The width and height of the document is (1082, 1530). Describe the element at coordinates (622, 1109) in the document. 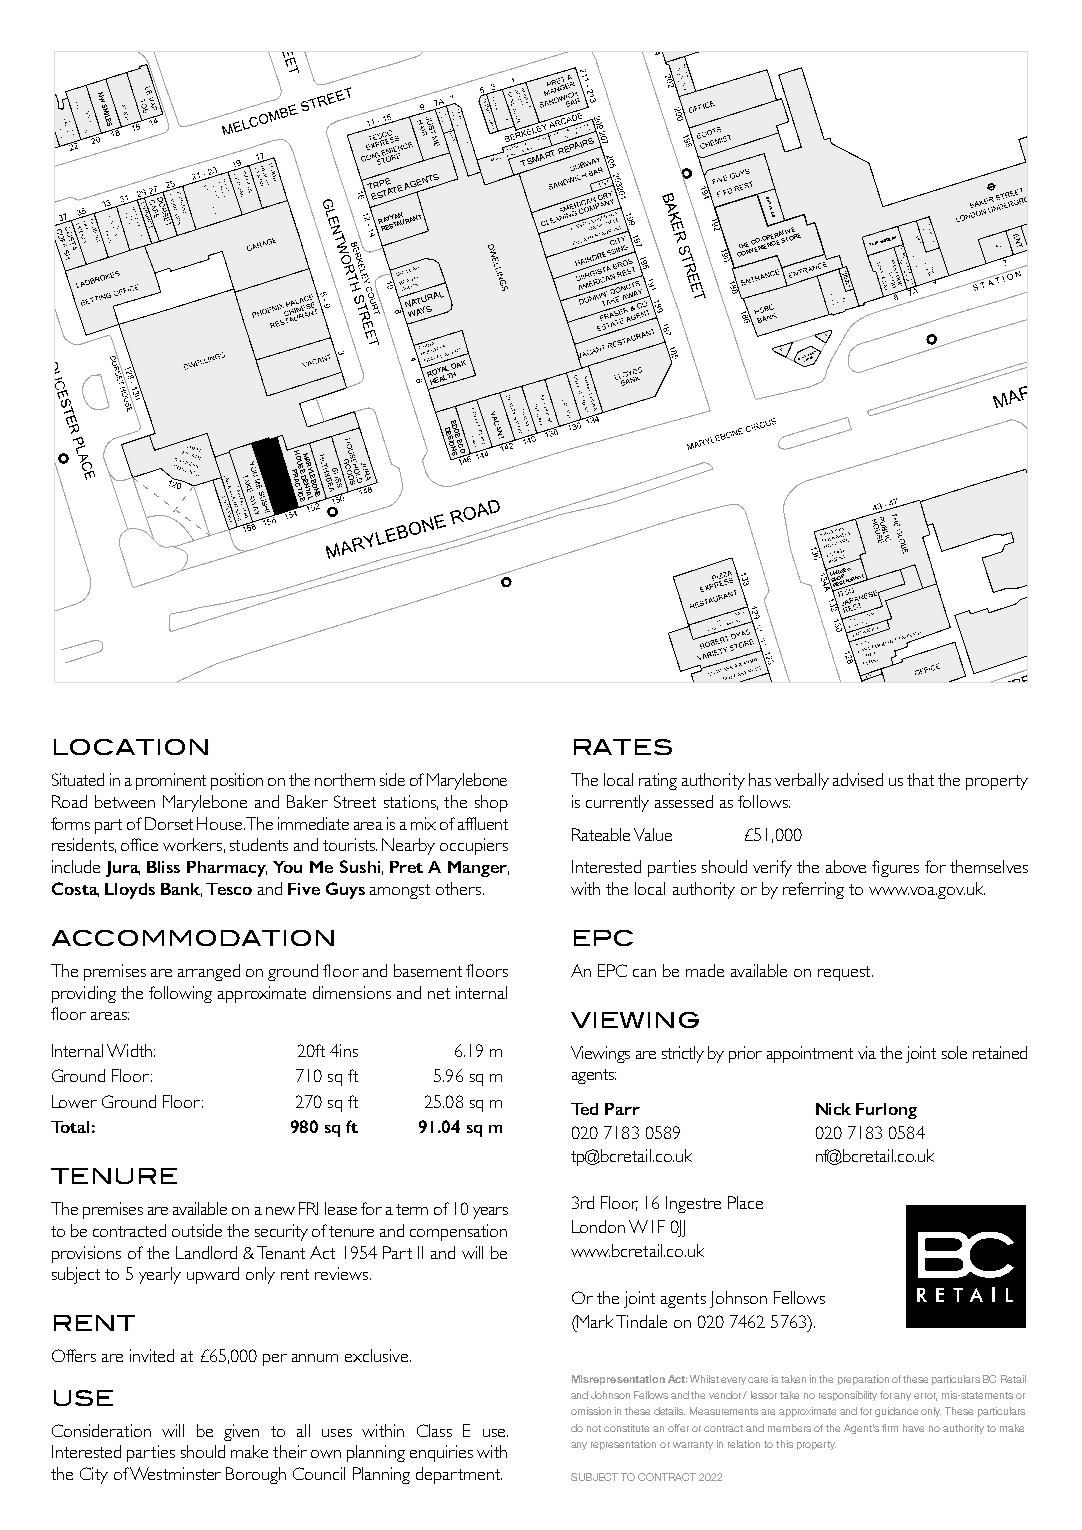

I see `Parr` at that location.
